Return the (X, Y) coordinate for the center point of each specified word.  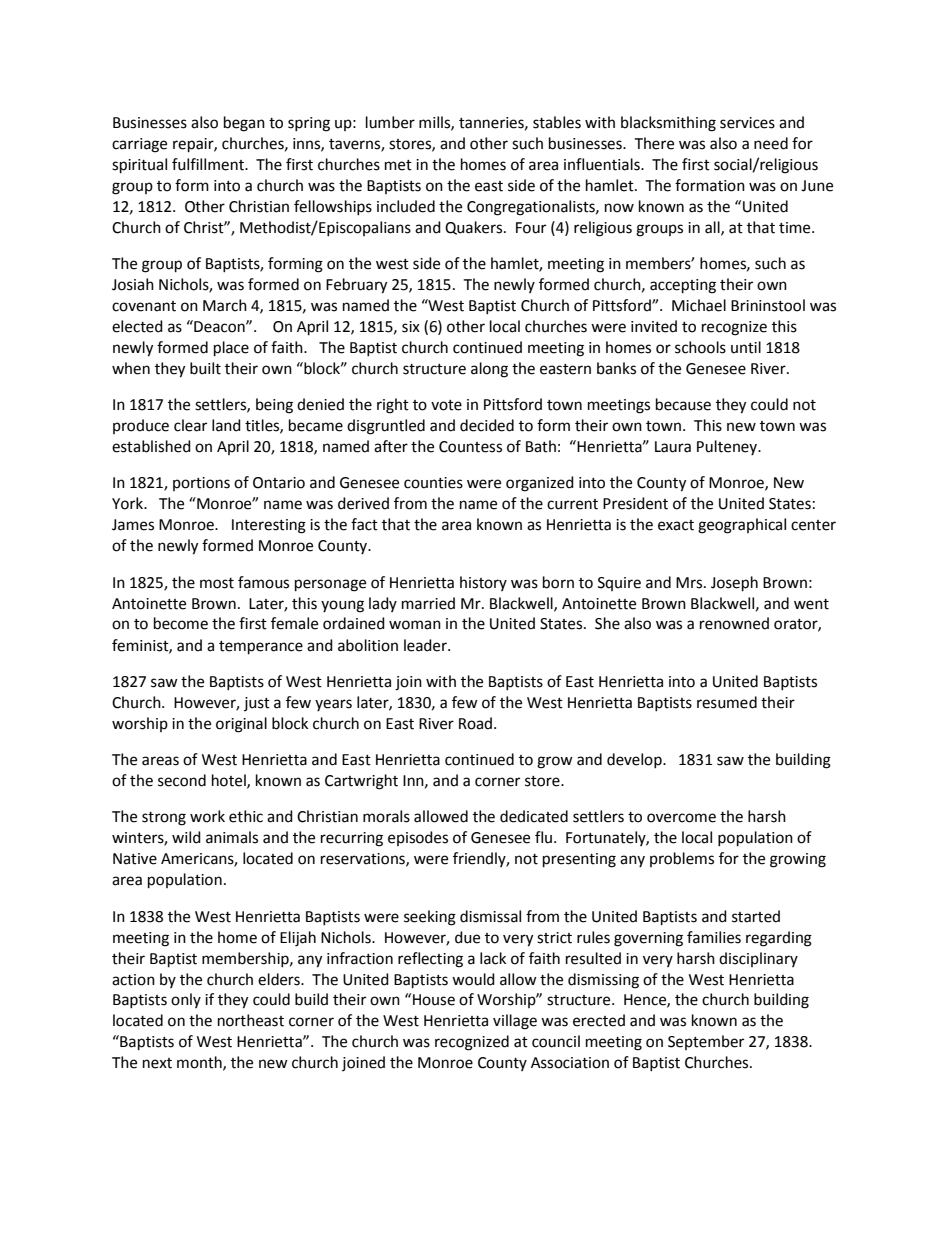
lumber (390, 122)
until (746, 347)
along (489, 370)
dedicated (534, 816)
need (771, 143)
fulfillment (209, 164)
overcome (681, 818)
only (186, 1000)
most (217, 583)
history (483, 583)
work (207, 816)
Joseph (734, 584)
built (205, 368)
